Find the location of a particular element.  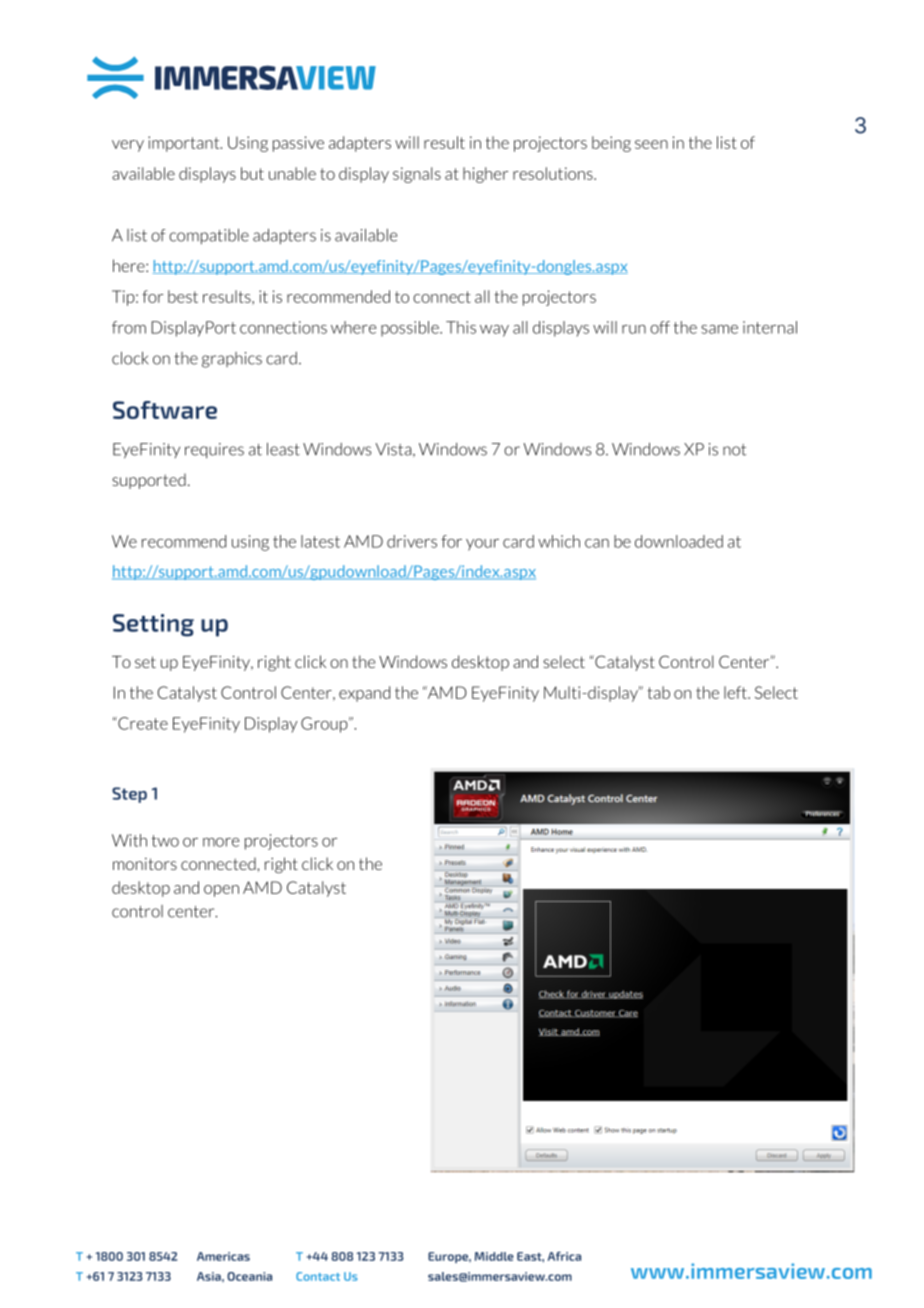

tab is located at coordinates (658, 692).
